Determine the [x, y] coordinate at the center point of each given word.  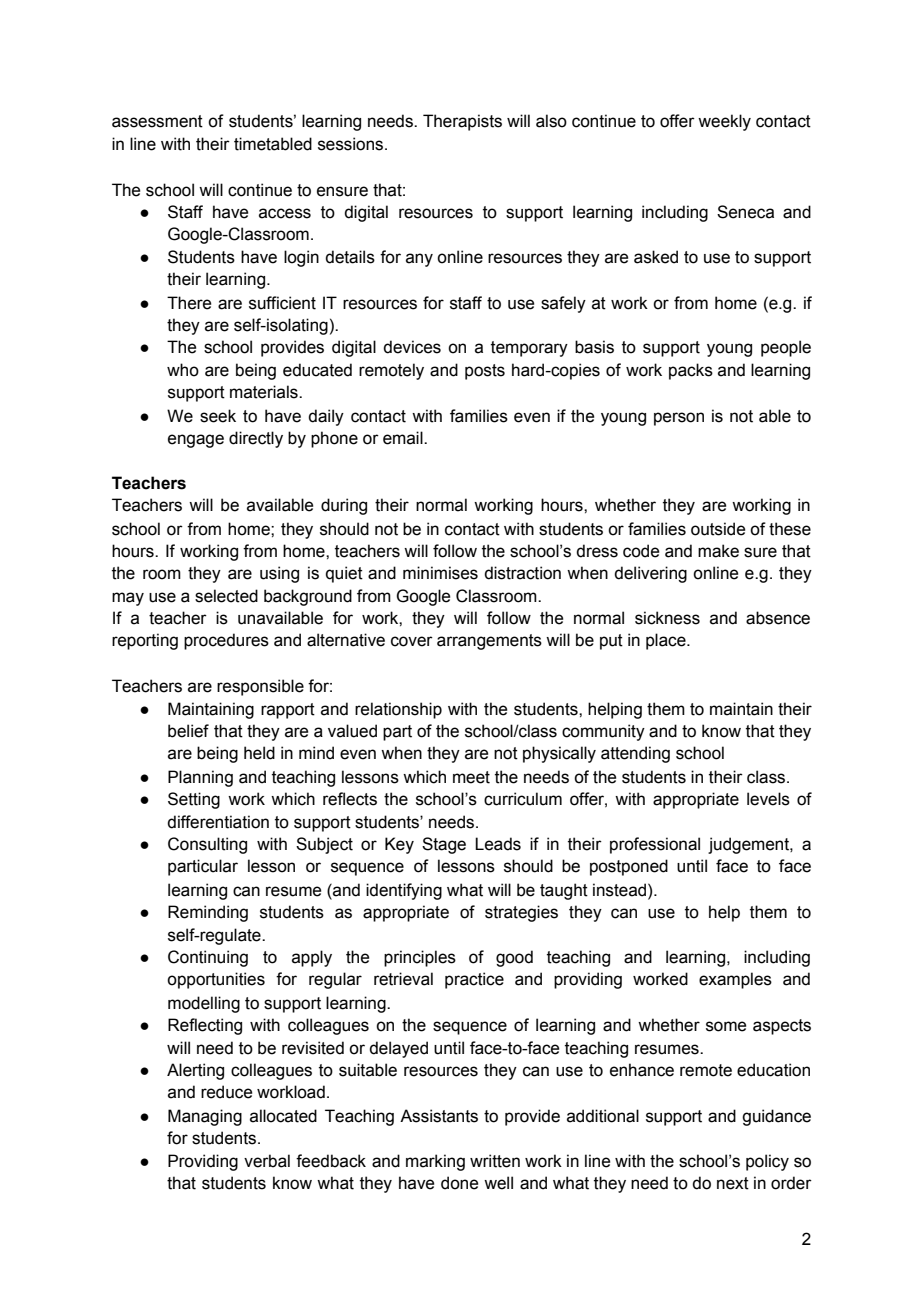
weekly [724, 122]
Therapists [462, 122]
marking [435, 1162]
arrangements [489, 642]
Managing [205, 1117]
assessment [157, 121]
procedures [226, 641]
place [667, 641]
